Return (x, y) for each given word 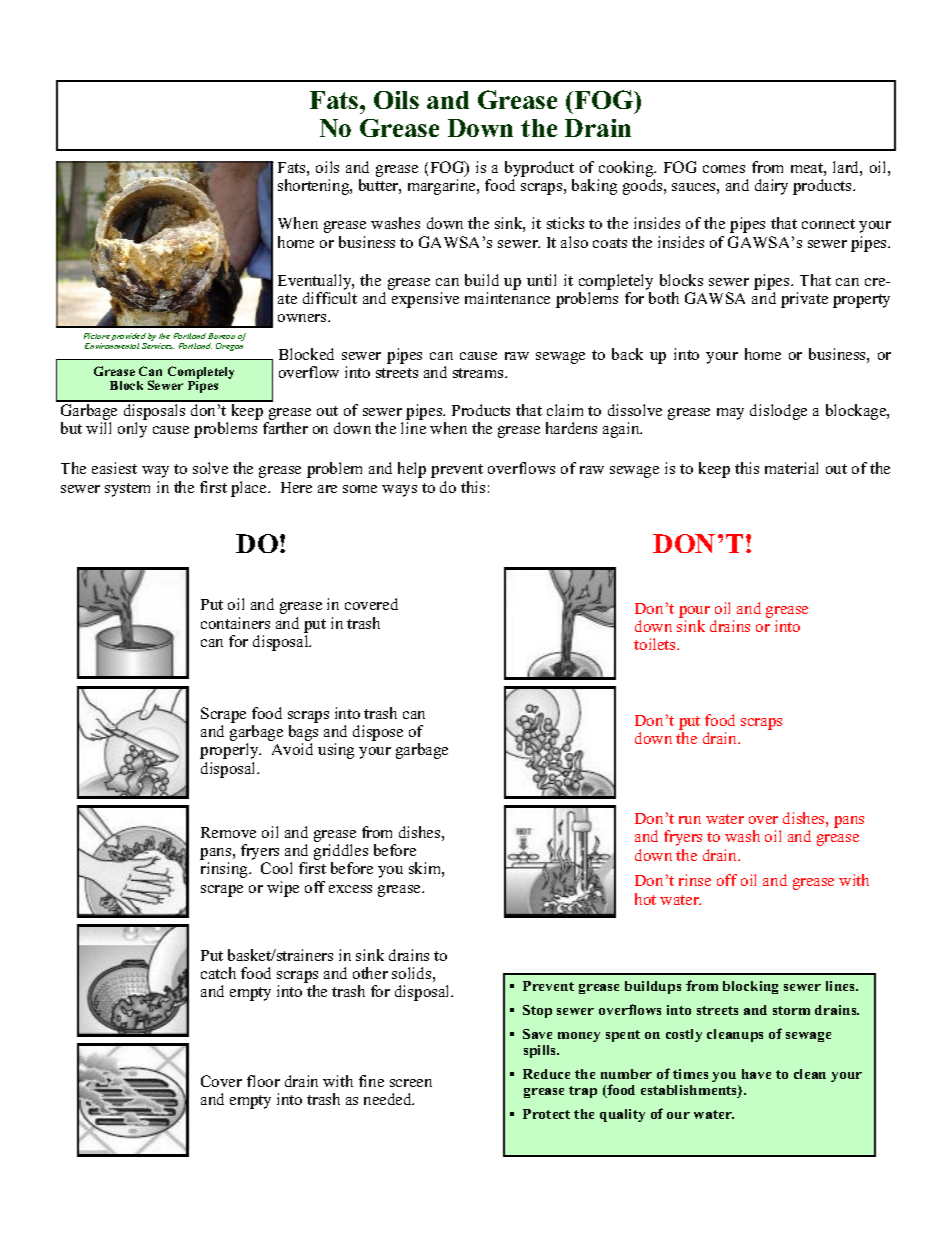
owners (303, 318)
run (690, 820)
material (791, 468)
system (127, 490)
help (412, 470)
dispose (378, 733)
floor (263, 1081)
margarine (443, 187)
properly (230, 751)
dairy (771, 187)
